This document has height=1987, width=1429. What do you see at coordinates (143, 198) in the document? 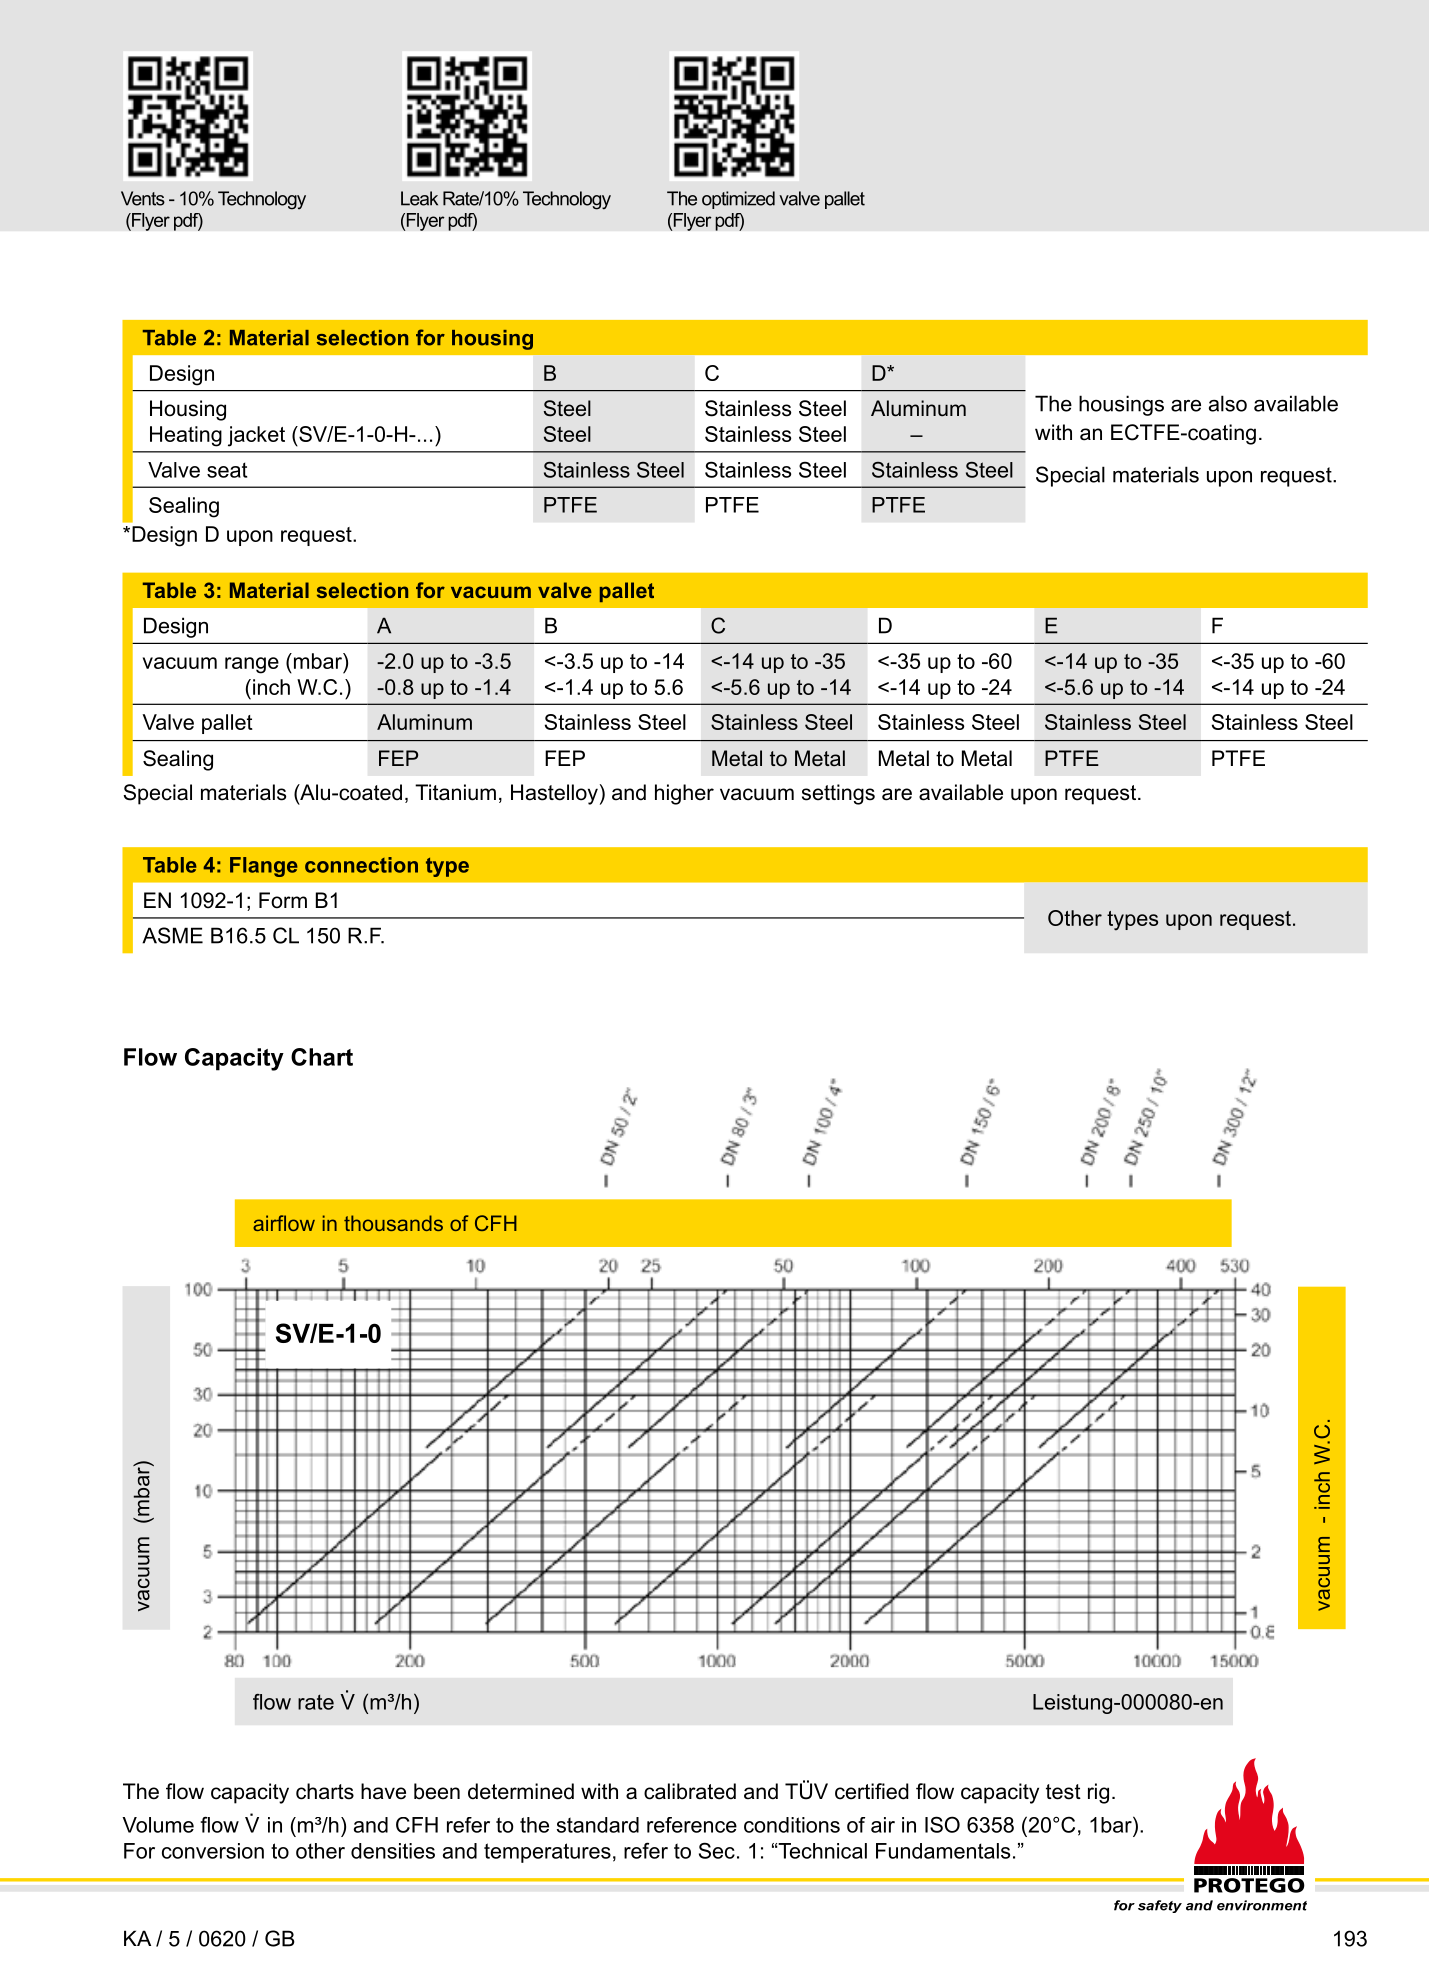
I see `Vents` at bounding box center [143, 198].
